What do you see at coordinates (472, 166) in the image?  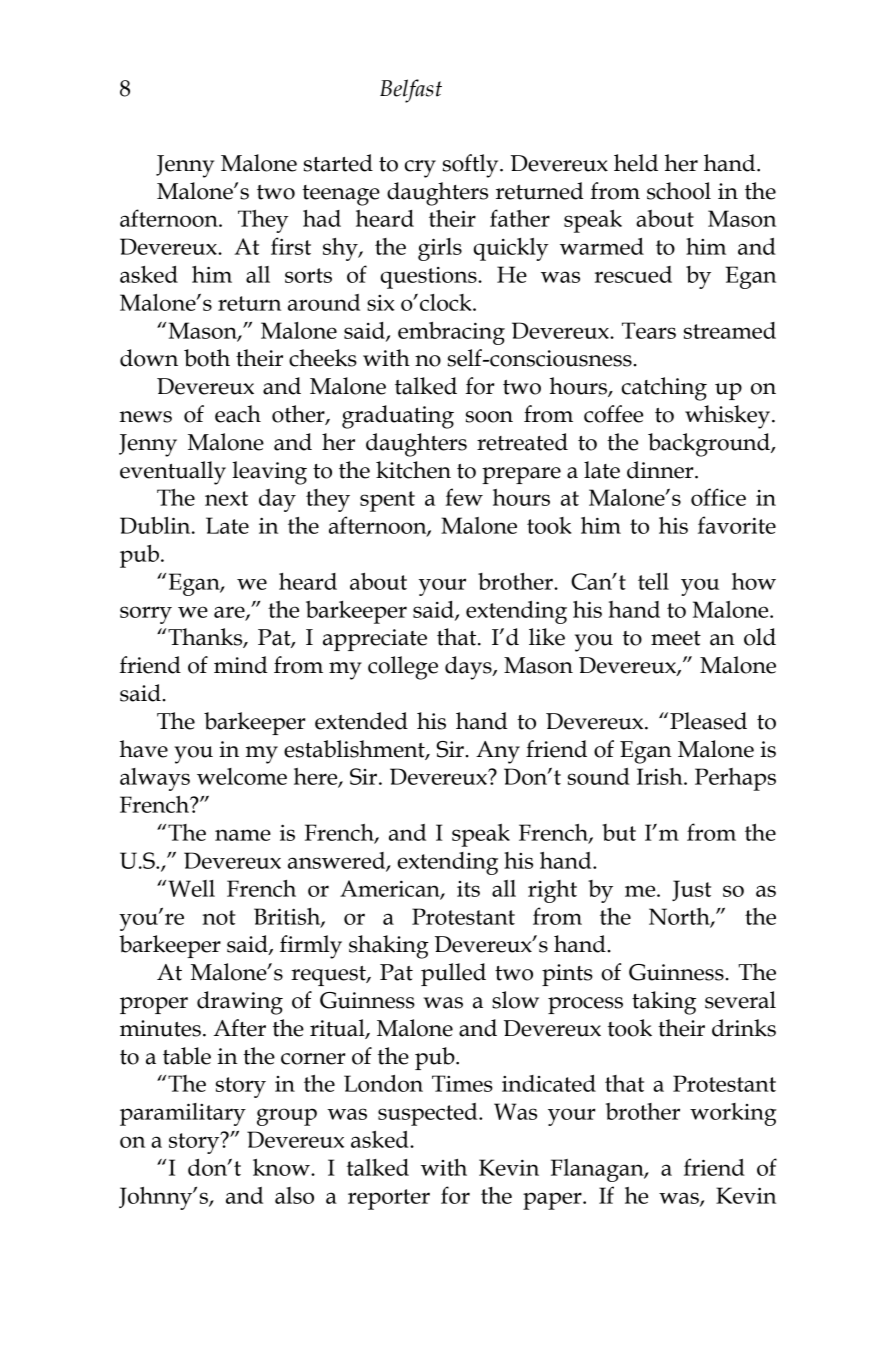 I see `softly` at bounding box center [472, 166].
